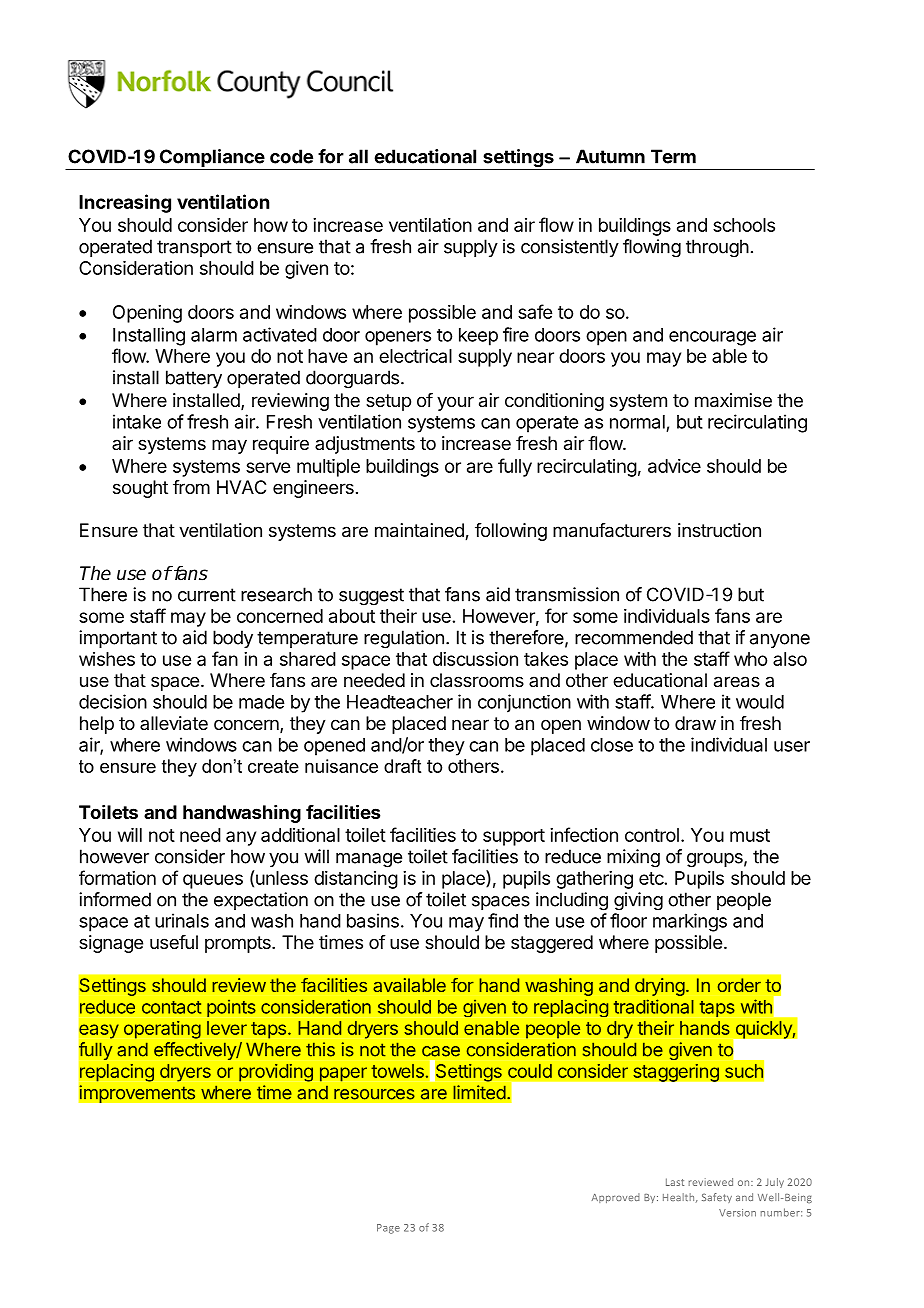 Image resolution: width=924 pixels, height=1308 pixels. I want to click on alleviate, so click(174, 723).
